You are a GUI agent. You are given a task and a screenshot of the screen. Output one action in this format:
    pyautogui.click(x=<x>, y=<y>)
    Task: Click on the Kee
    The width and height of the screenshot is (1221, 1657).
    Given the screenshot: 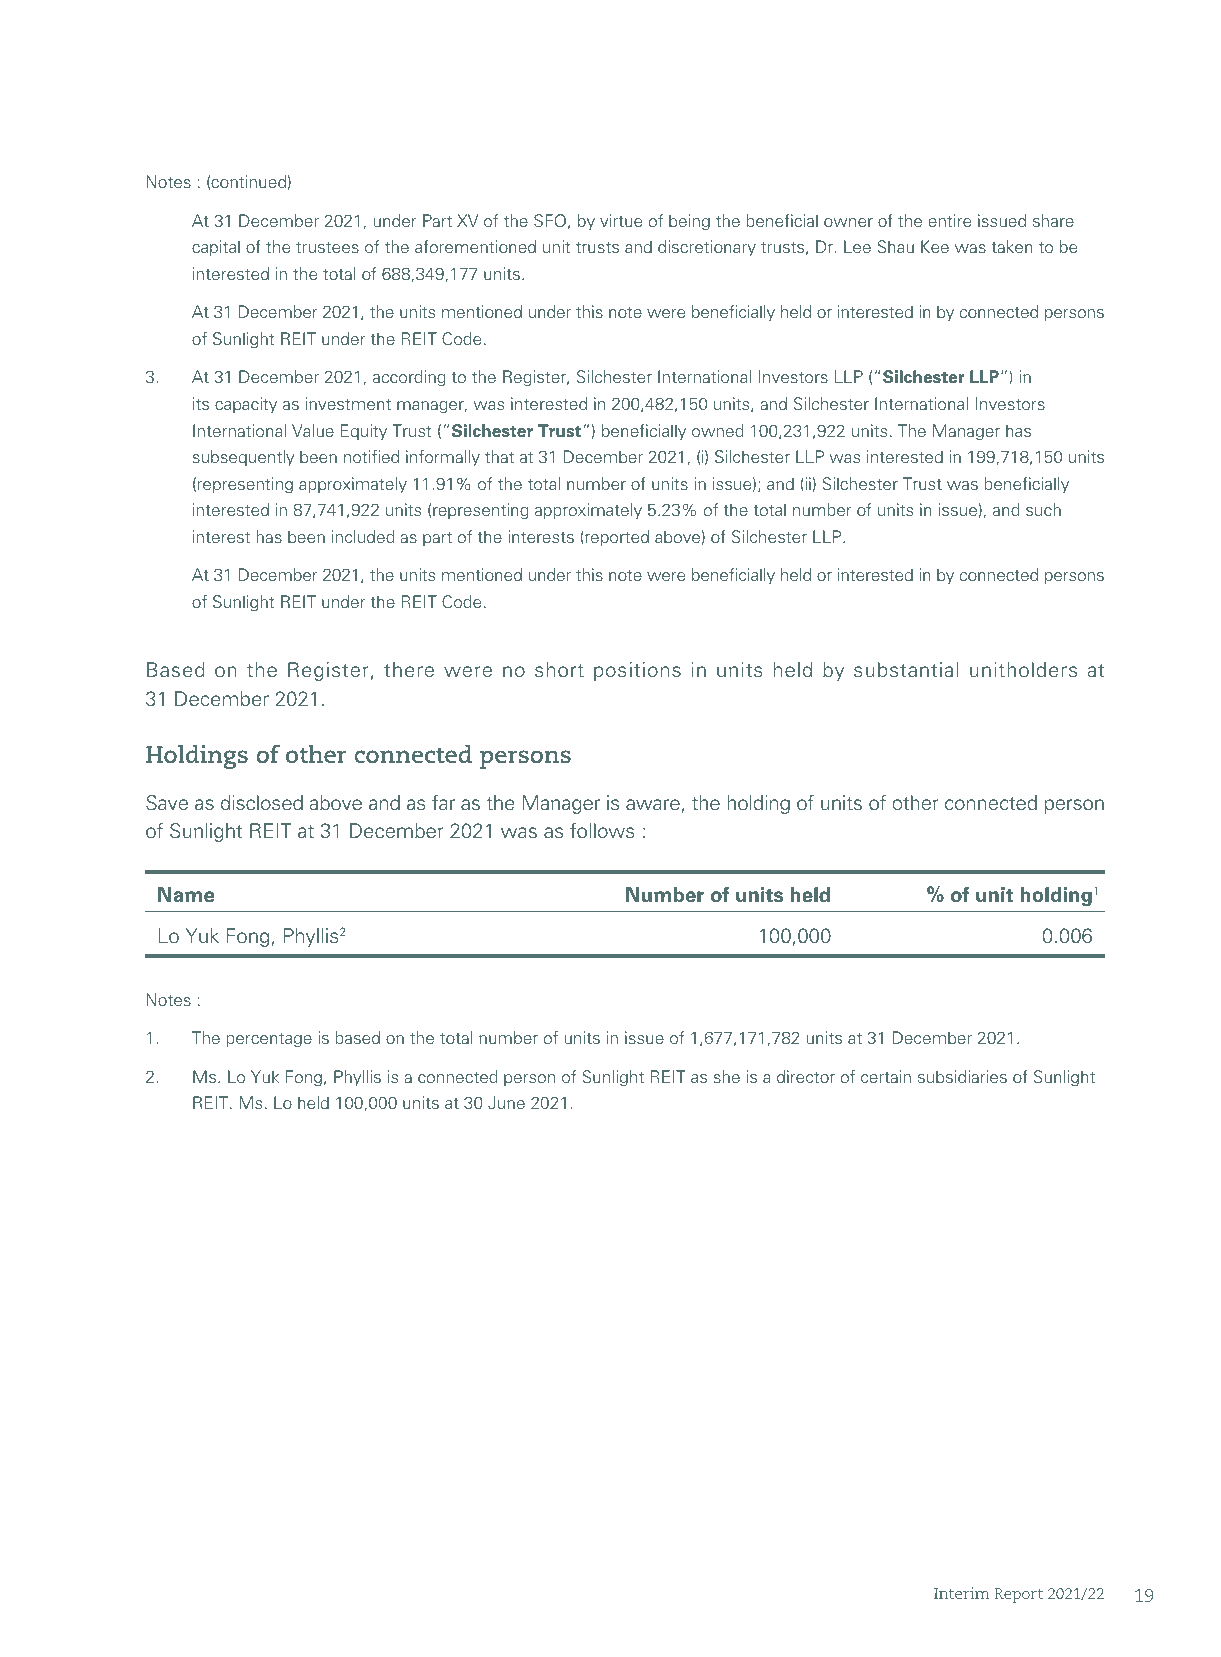 What is the action you would take?
    pyautogui.click(x=935, y=246)
